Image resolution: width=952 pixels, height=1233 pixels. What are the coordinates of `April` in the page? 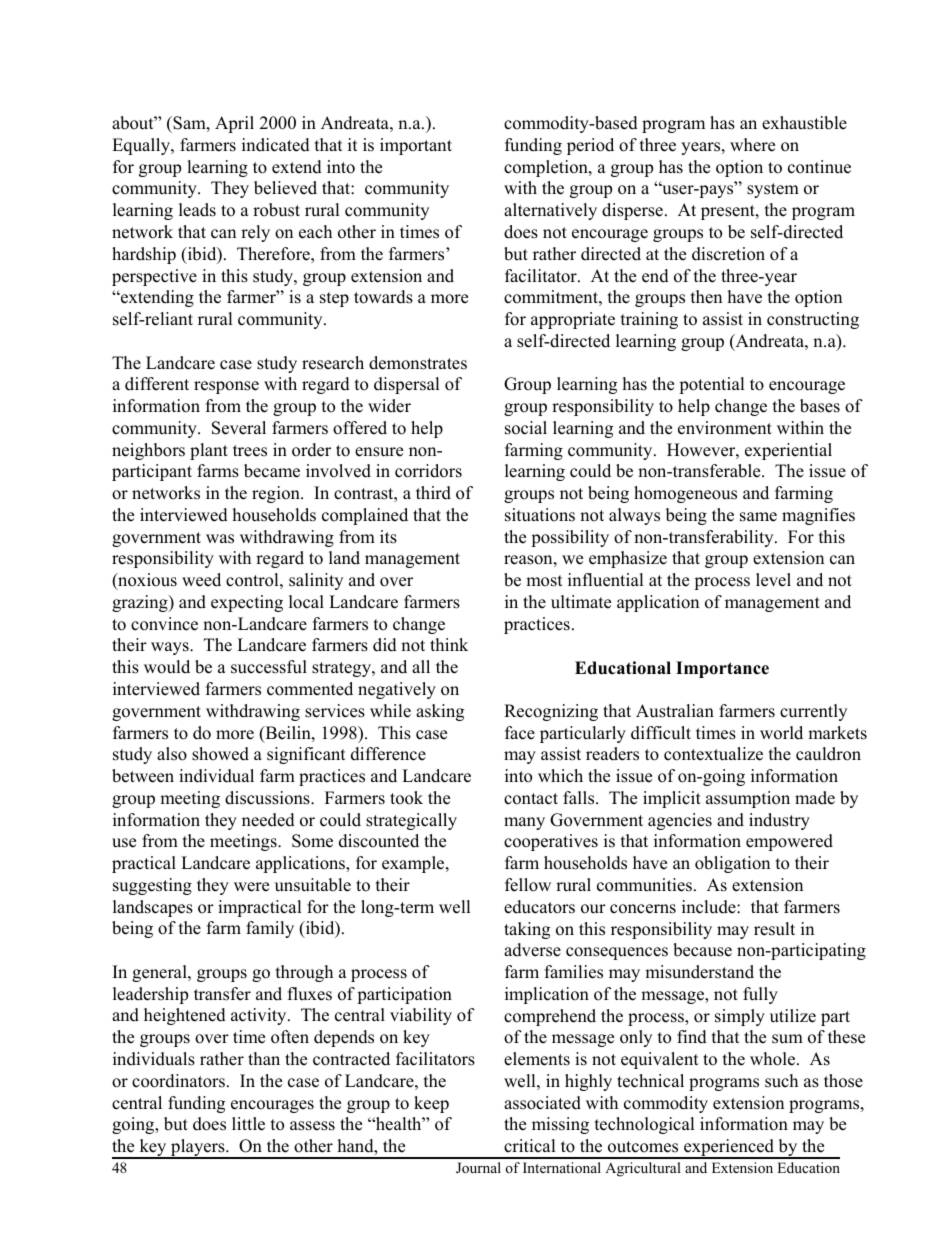 It's located at (234, 124).
